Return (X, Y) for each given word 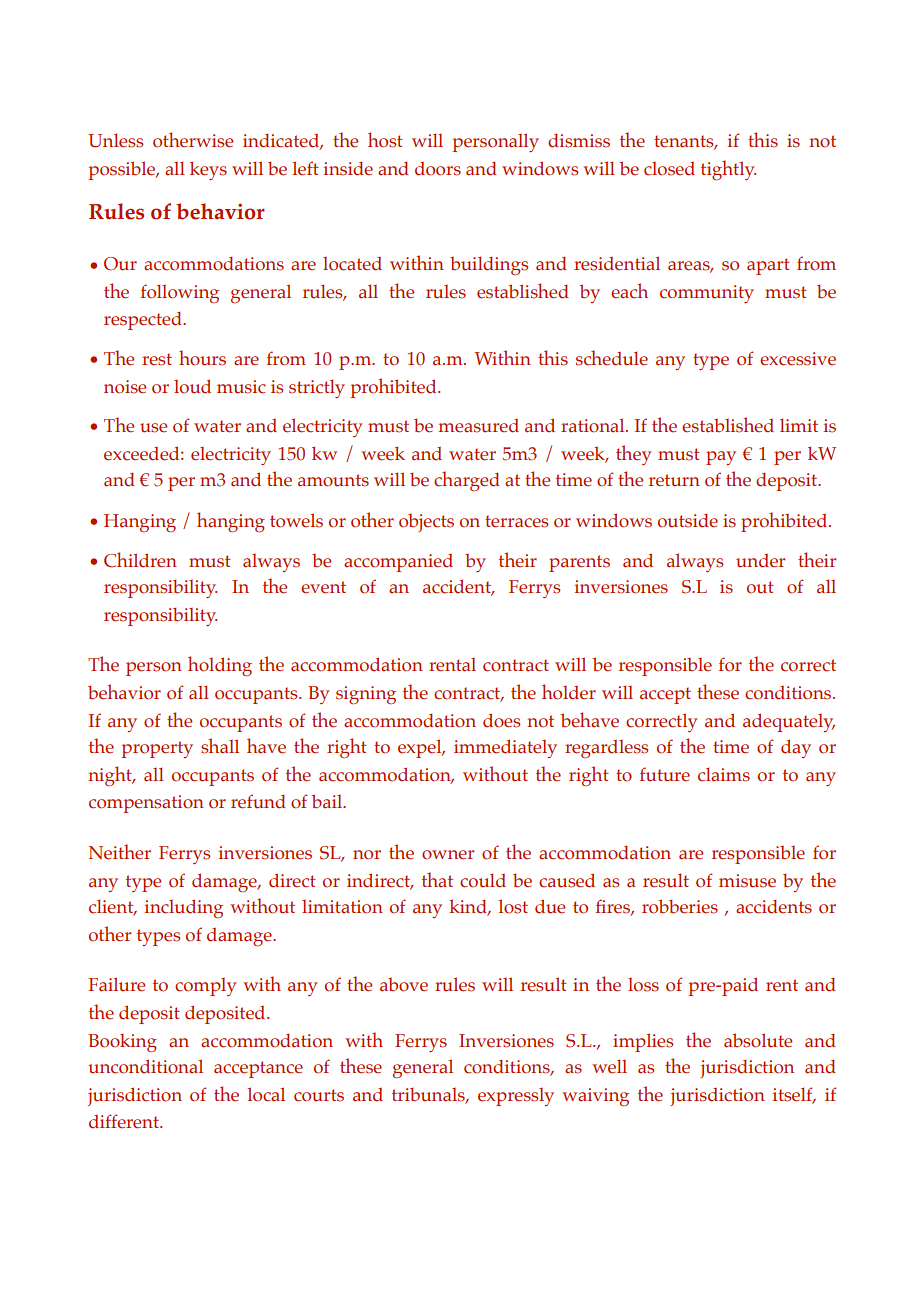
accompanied (398, 563)
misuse (747, 881)
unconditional (145, 1066)
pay (721, 458)
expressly (516, 1097)
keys (208, 170)
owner (448, 855)
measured (478, 426)
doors (438, 169)
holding (220, 666)
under (760, 561)
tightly (728, 170)
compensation (146, 804)
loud (192, 386)
